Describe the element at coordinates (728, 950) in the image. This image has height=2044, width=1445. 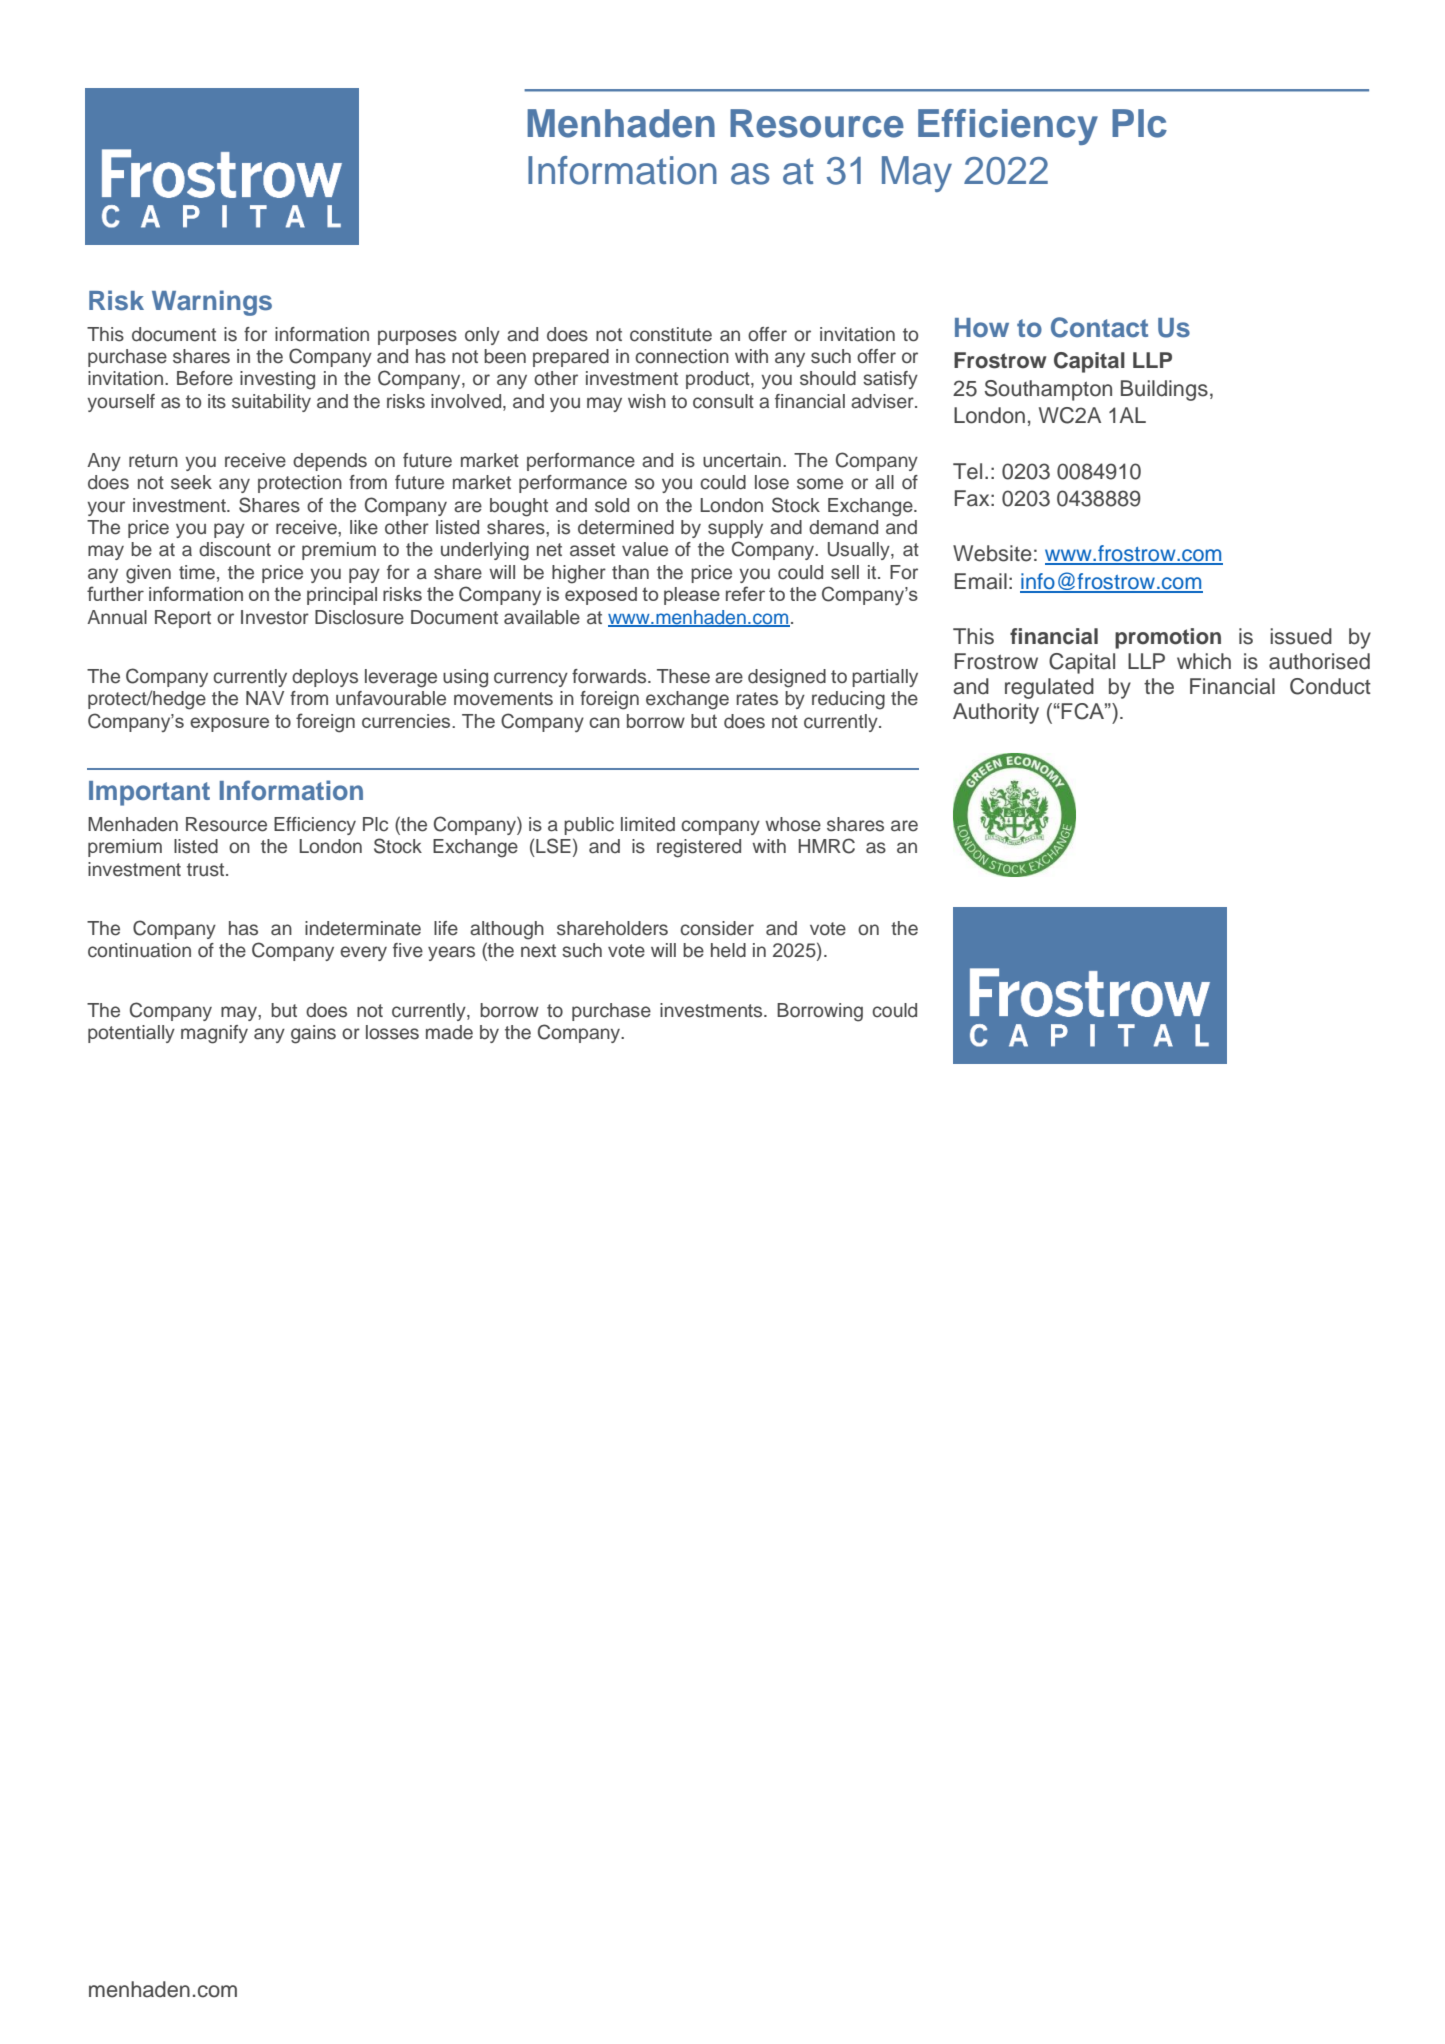
I see `held` at that location.
